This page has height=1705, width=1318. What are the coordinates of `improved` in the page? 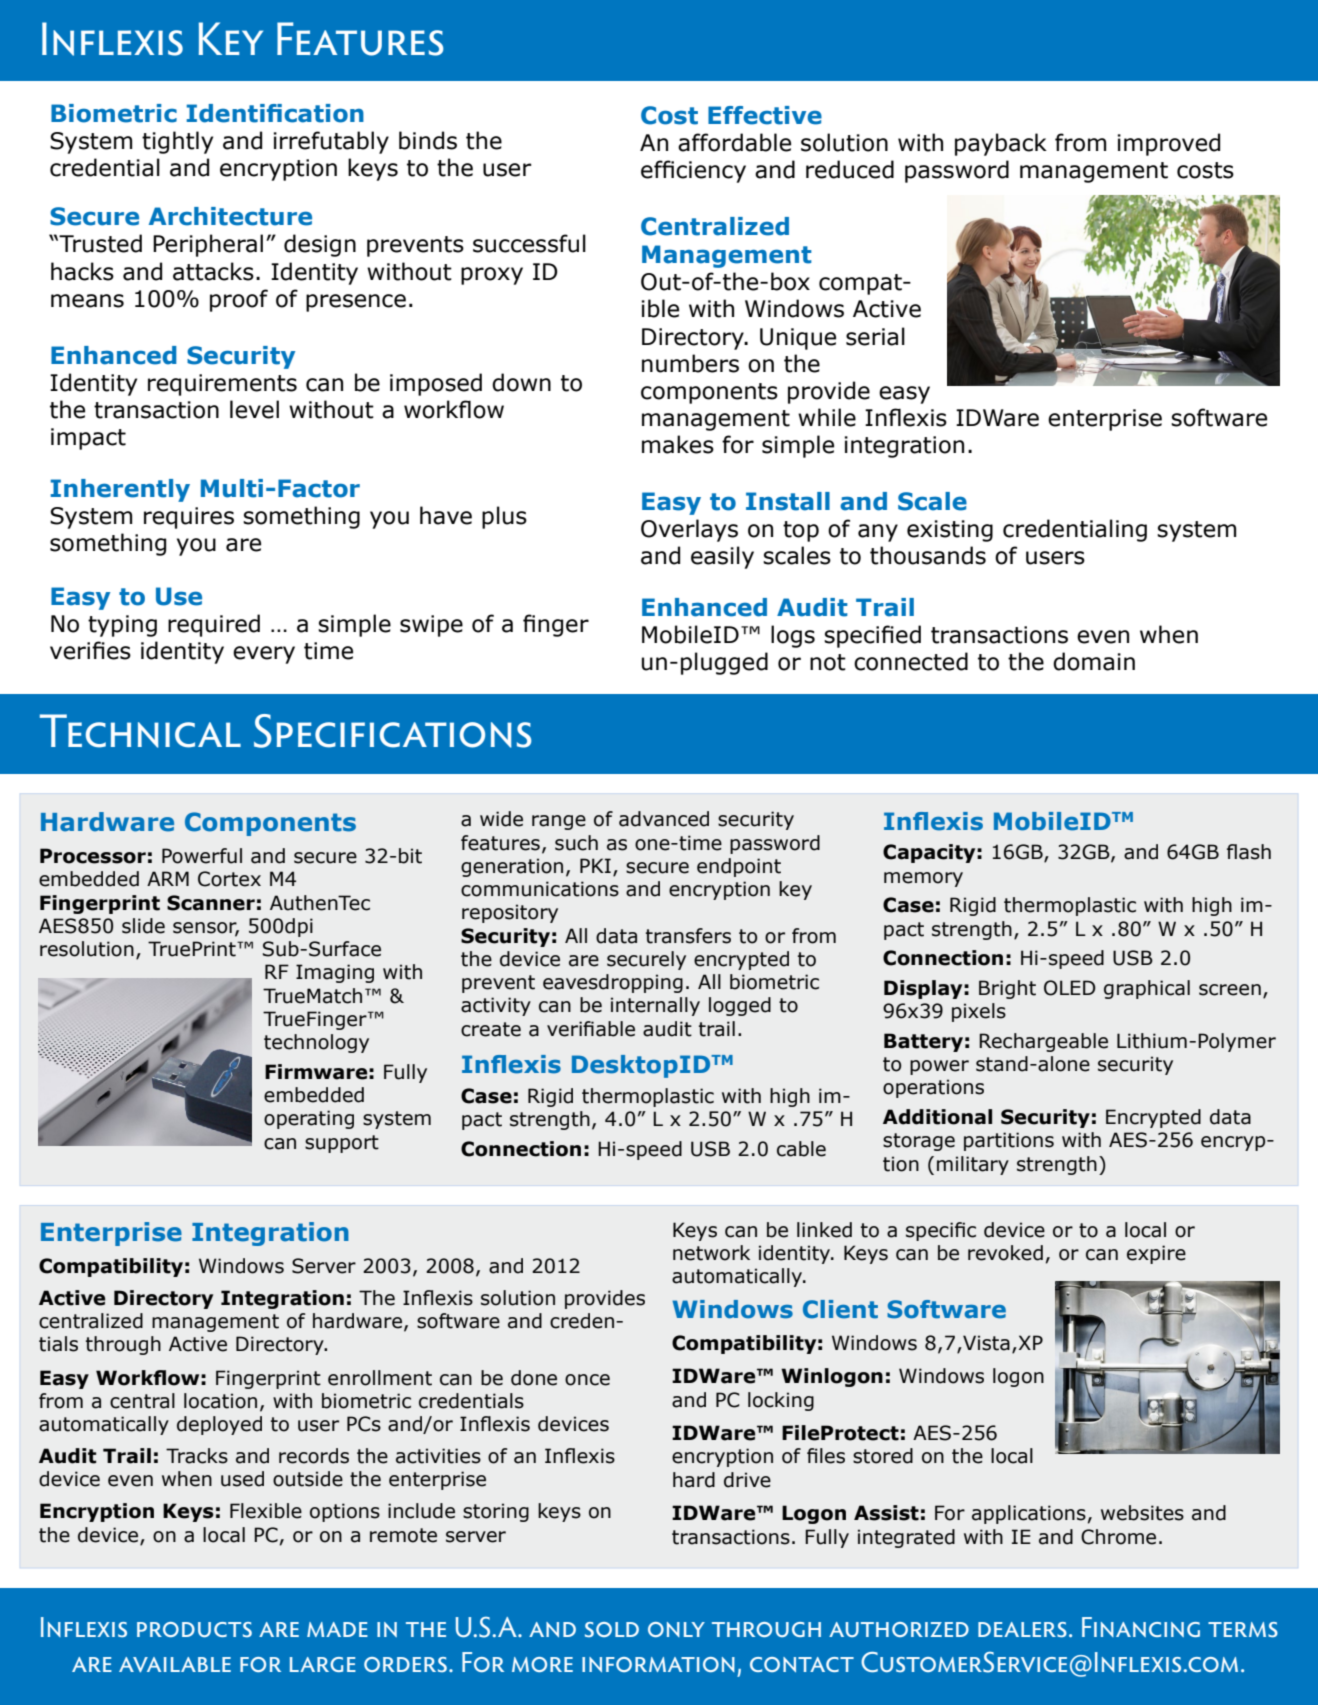 It's located at (1169, 144).
